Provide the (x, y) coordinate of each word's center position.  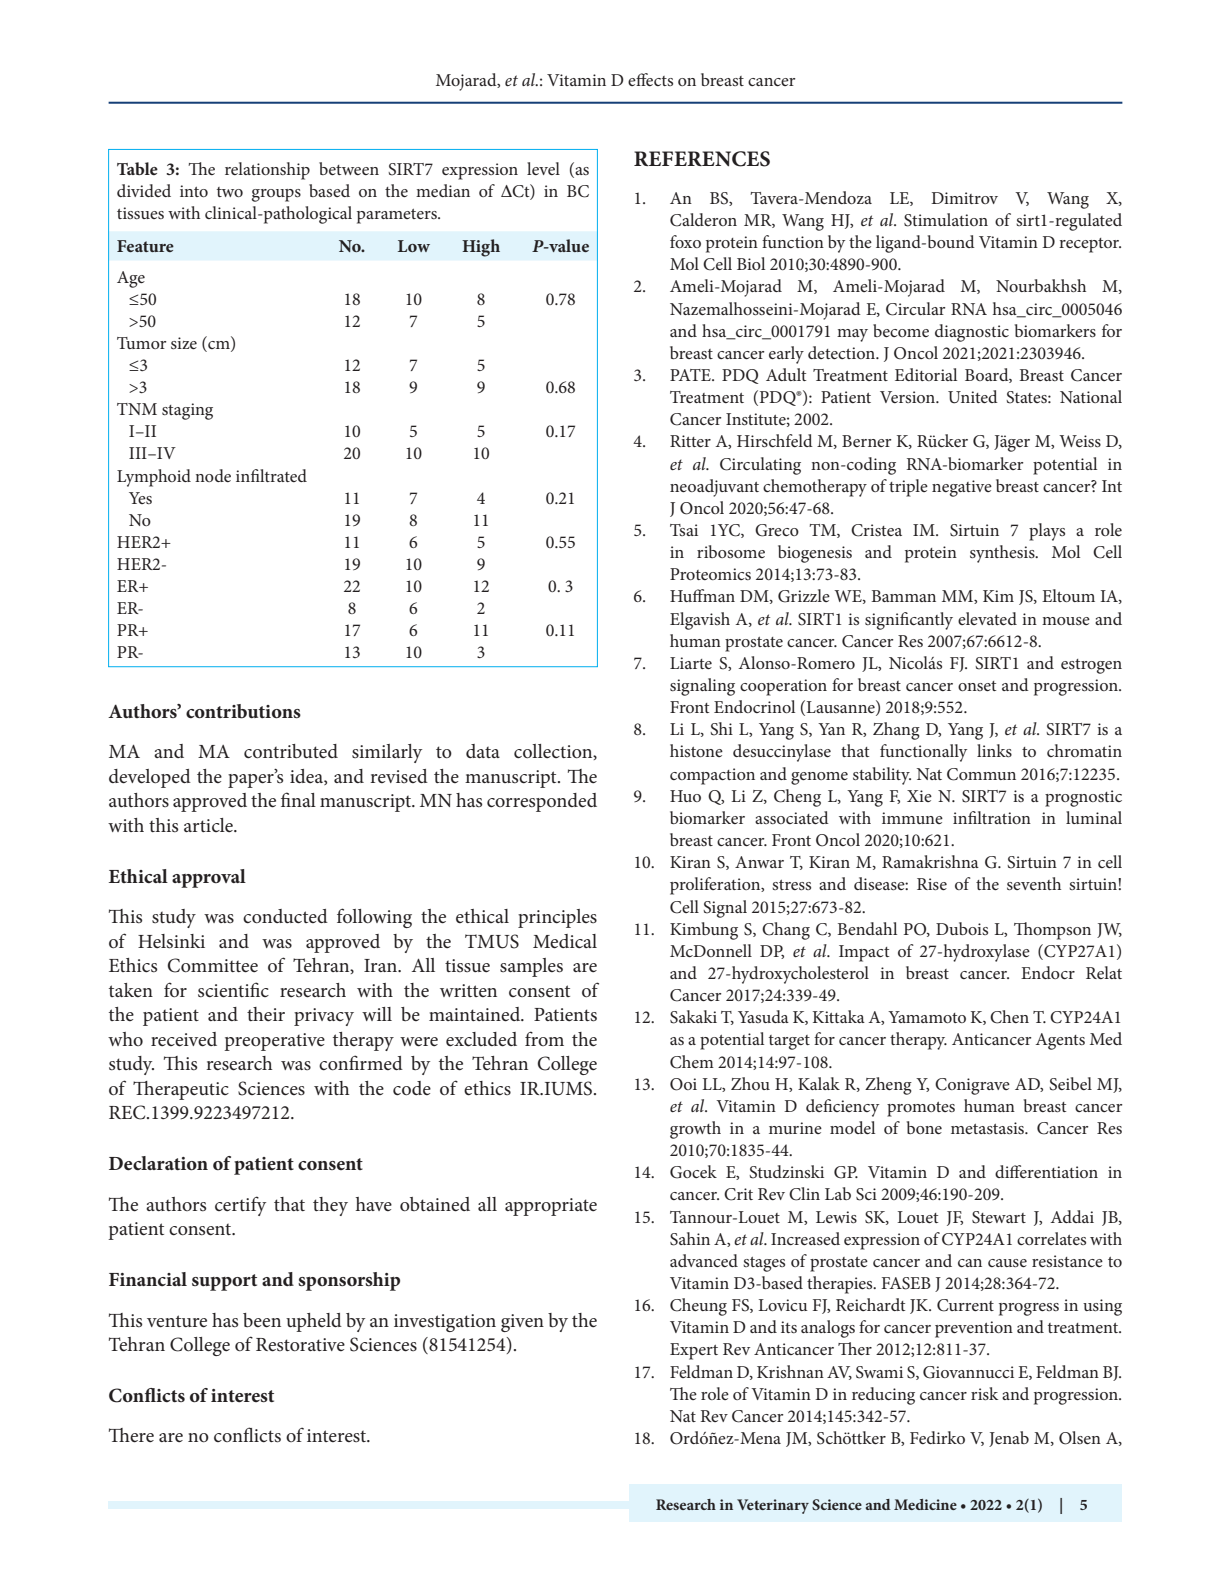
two (230, 192)
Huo (685, 796)
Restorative (300, 1345)
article (209, 825)
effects (650, 79)
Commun (981, 774)
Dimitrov (964, 198)
